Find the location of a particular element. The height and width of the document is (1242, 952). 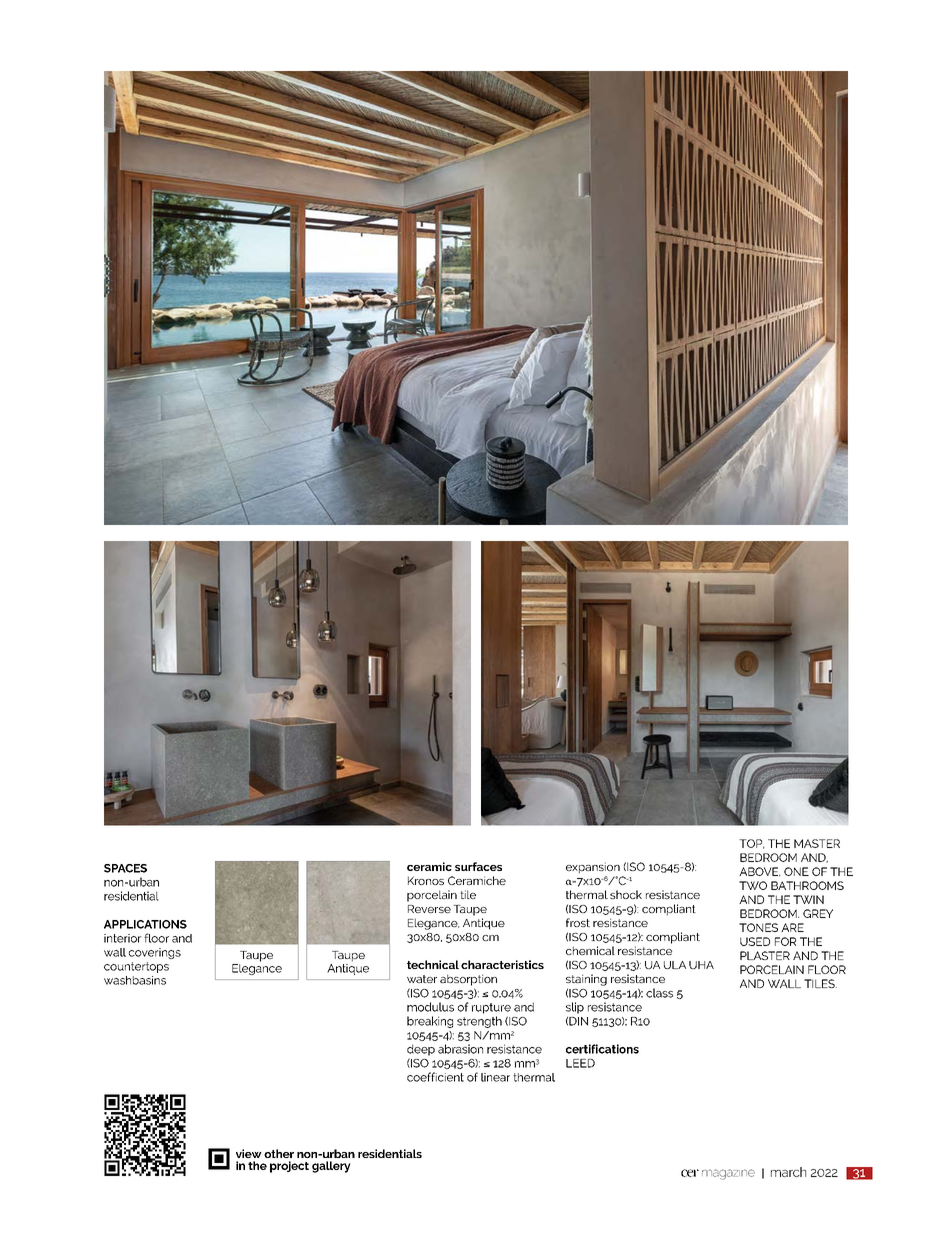

TONES is located at coordinates (758, 927).
